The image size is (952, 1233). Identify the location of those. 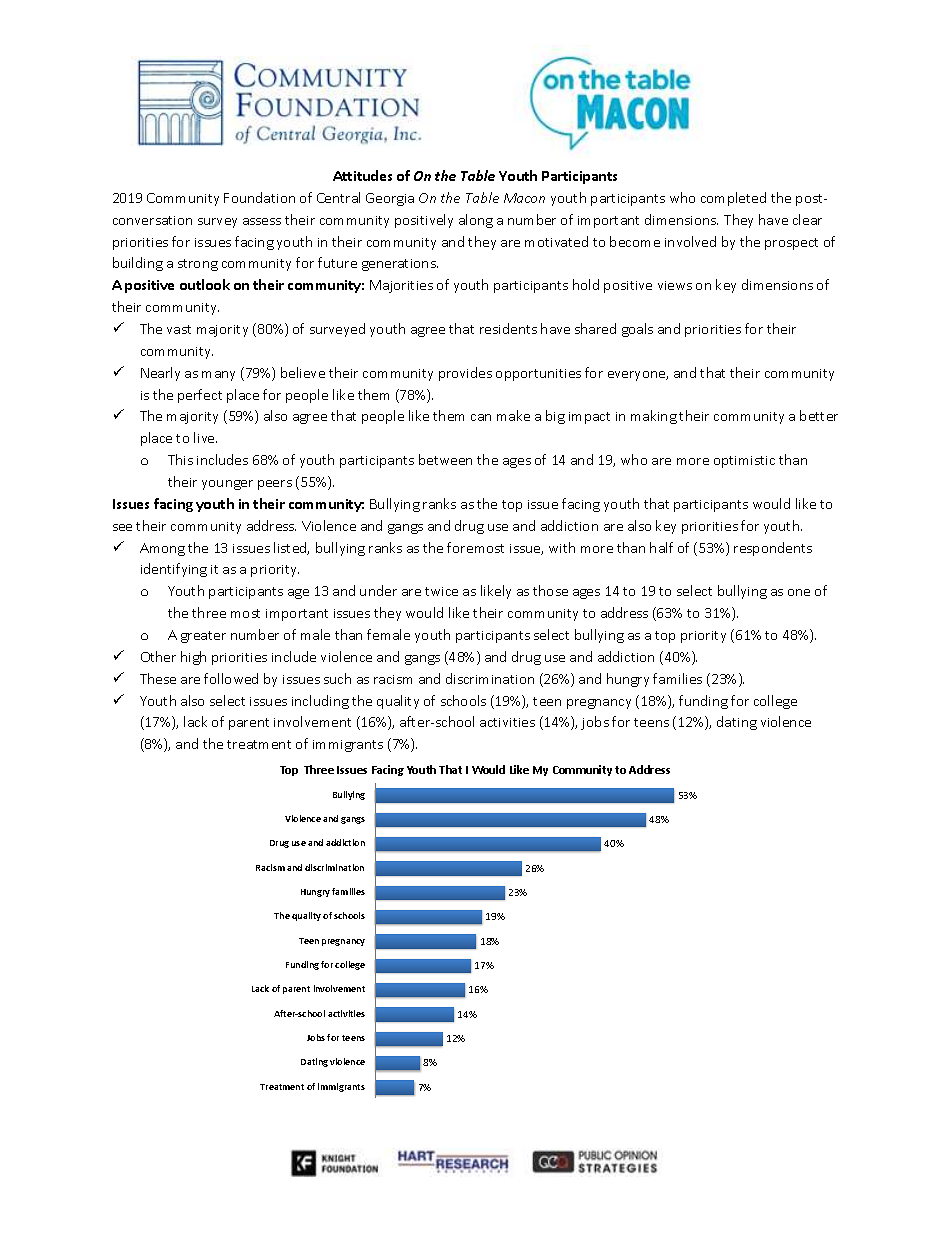
(550, 590).
